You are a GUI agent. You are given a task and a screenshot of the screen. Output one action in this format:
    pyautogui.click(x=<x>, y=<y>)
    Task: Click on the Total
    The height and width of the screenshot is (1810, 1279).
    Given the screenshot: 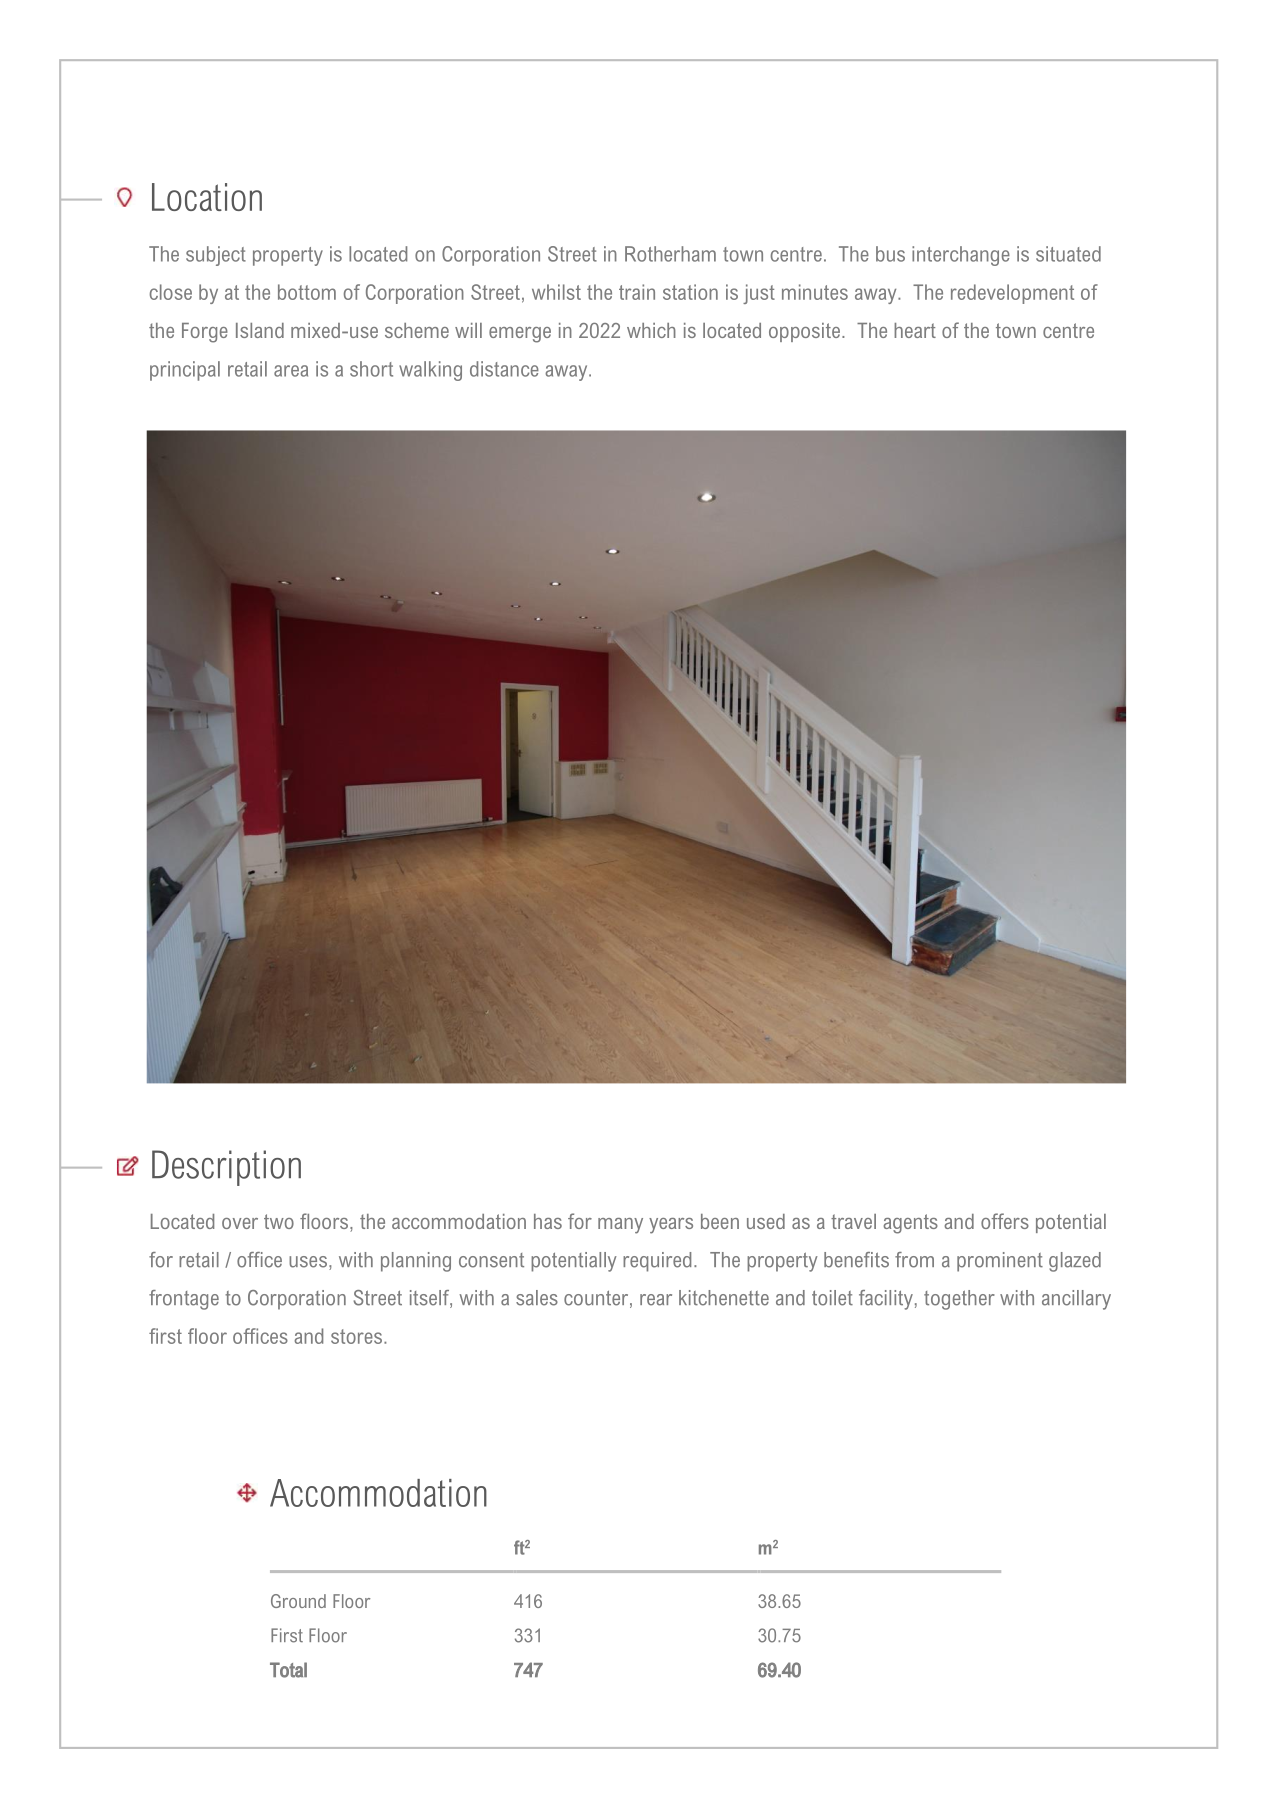 What is the action you would take?
    pyautogui.click(x=288, y=1670)
